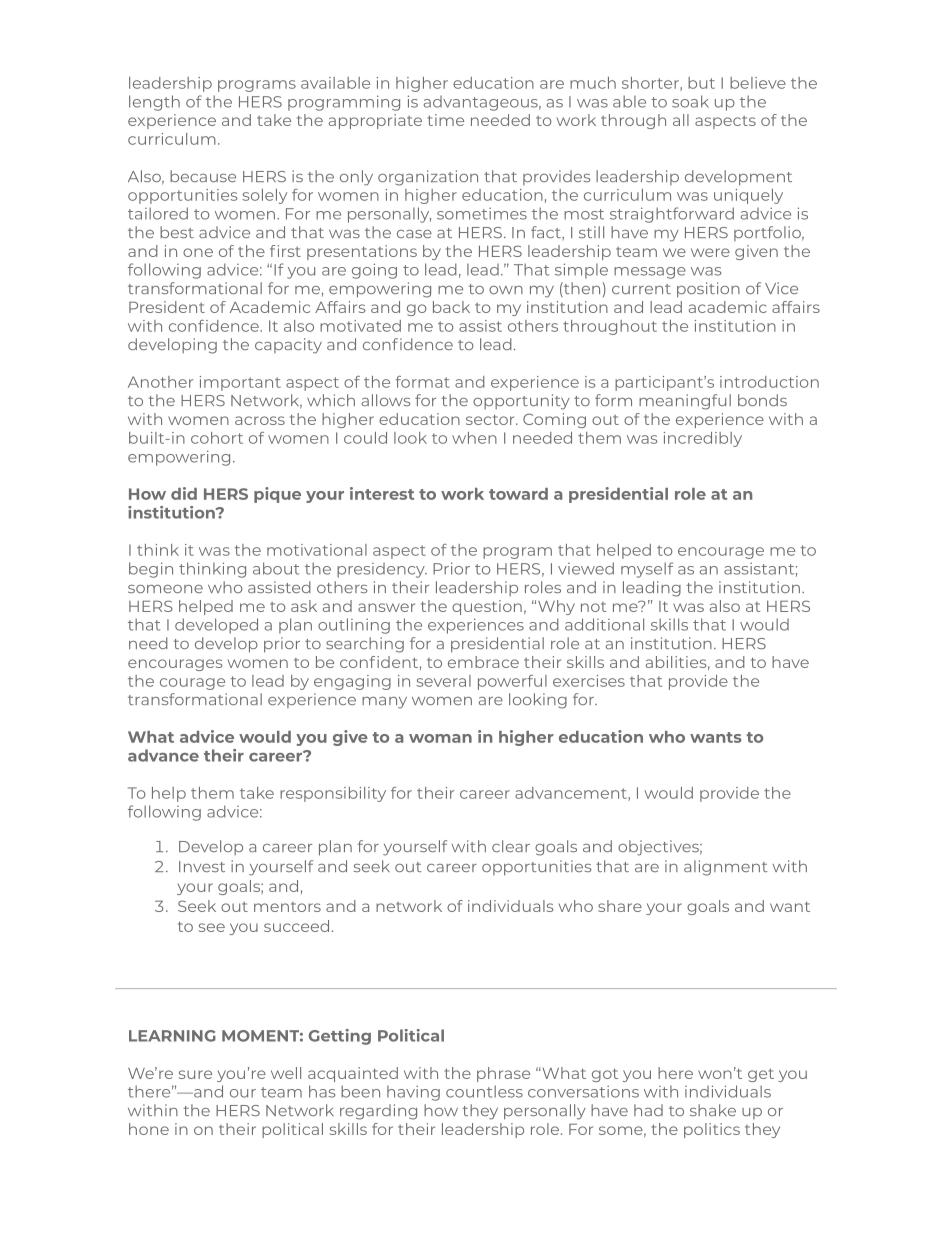 The image size is (952, 1233). What do you see at coordinates (690, 101) in the page?
I see `soak` at bounding box center [690, 101].
